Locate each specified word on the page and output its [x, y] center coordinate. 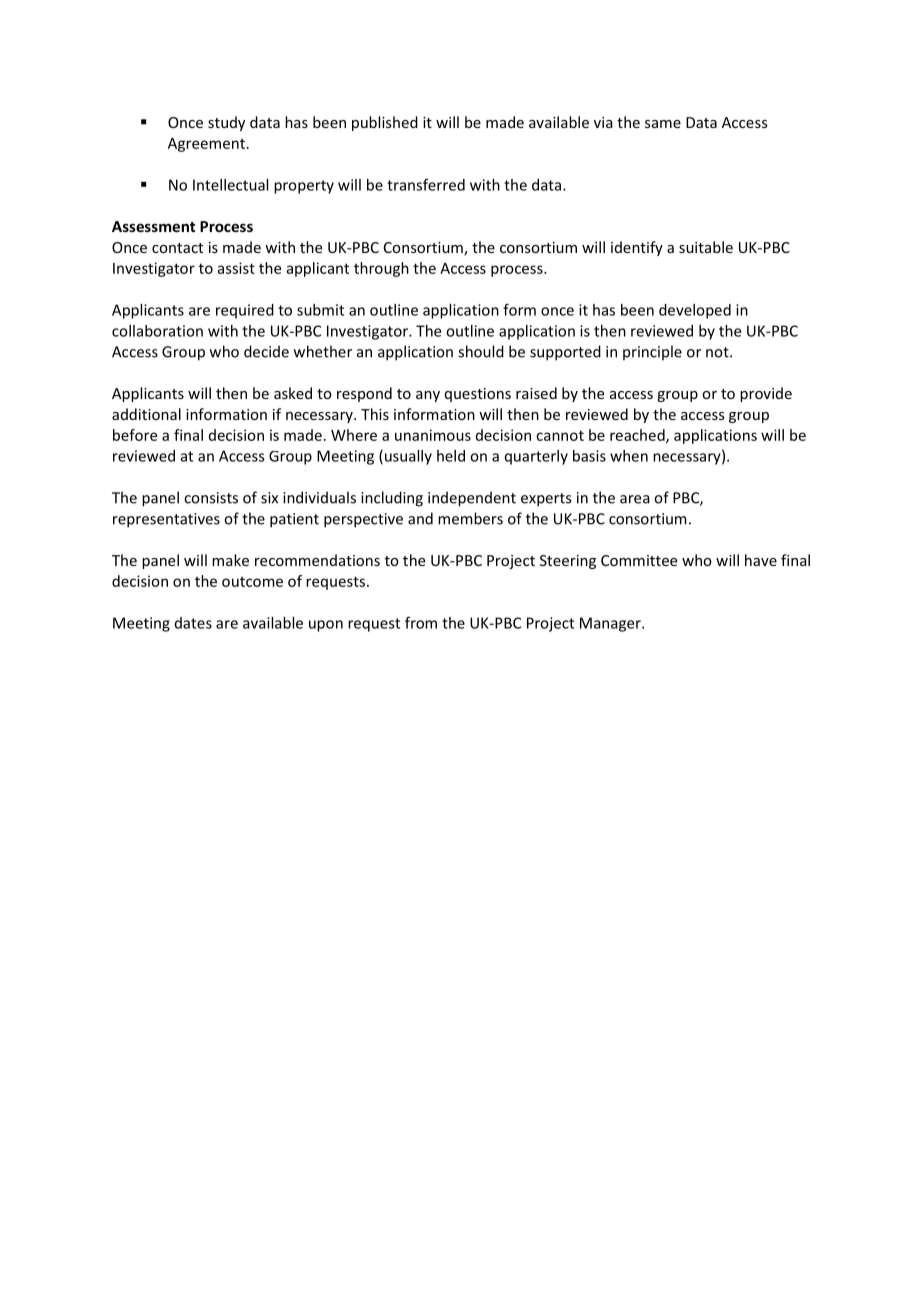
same [663, 124]
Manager [611, 624]
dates [193, 623]
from [421, 623]
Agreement [206, 145]
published [385, 123]
